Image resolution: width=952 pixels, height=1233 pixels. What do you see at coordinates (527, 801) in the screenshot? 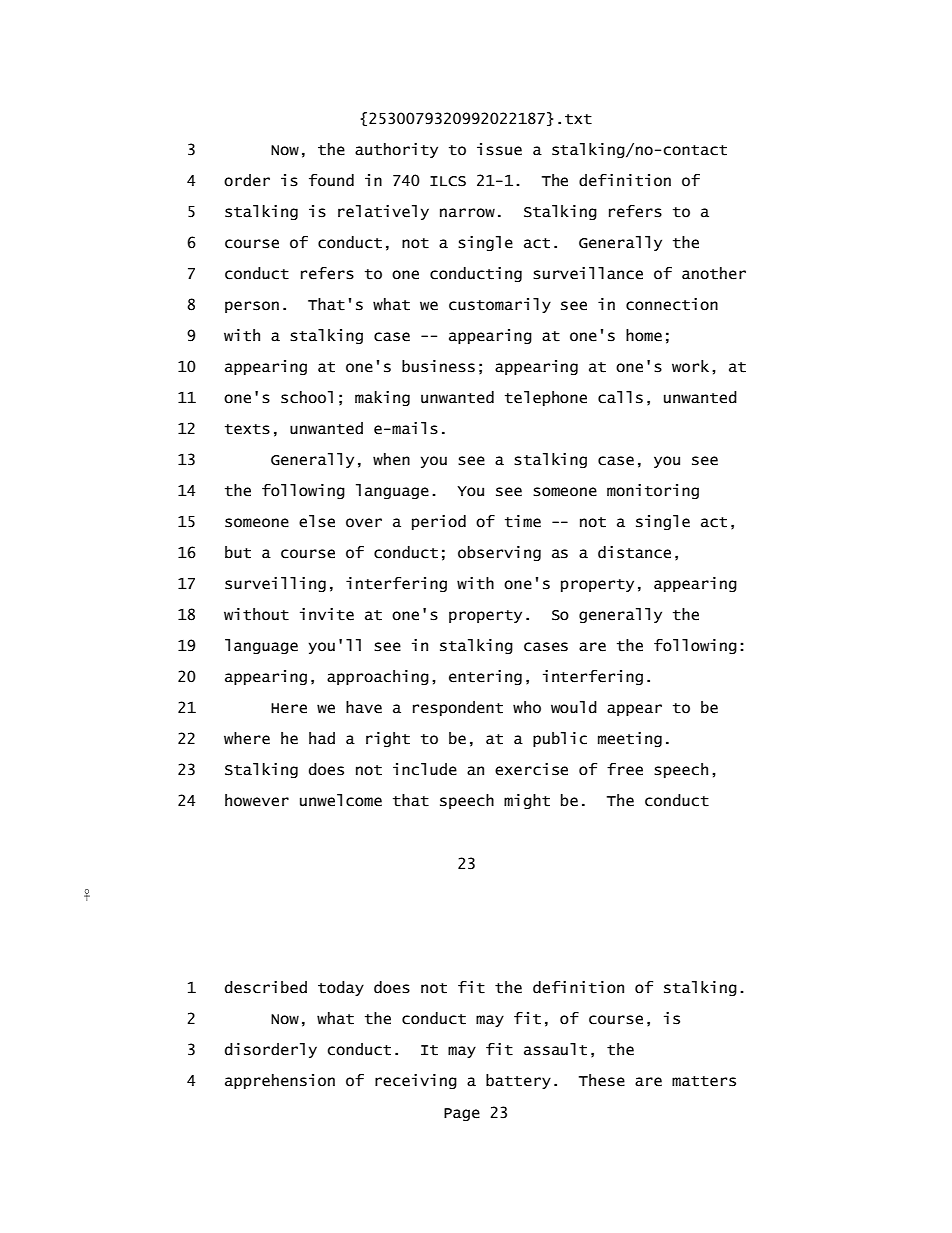
I see `might` at bounding box center [527, 801].
